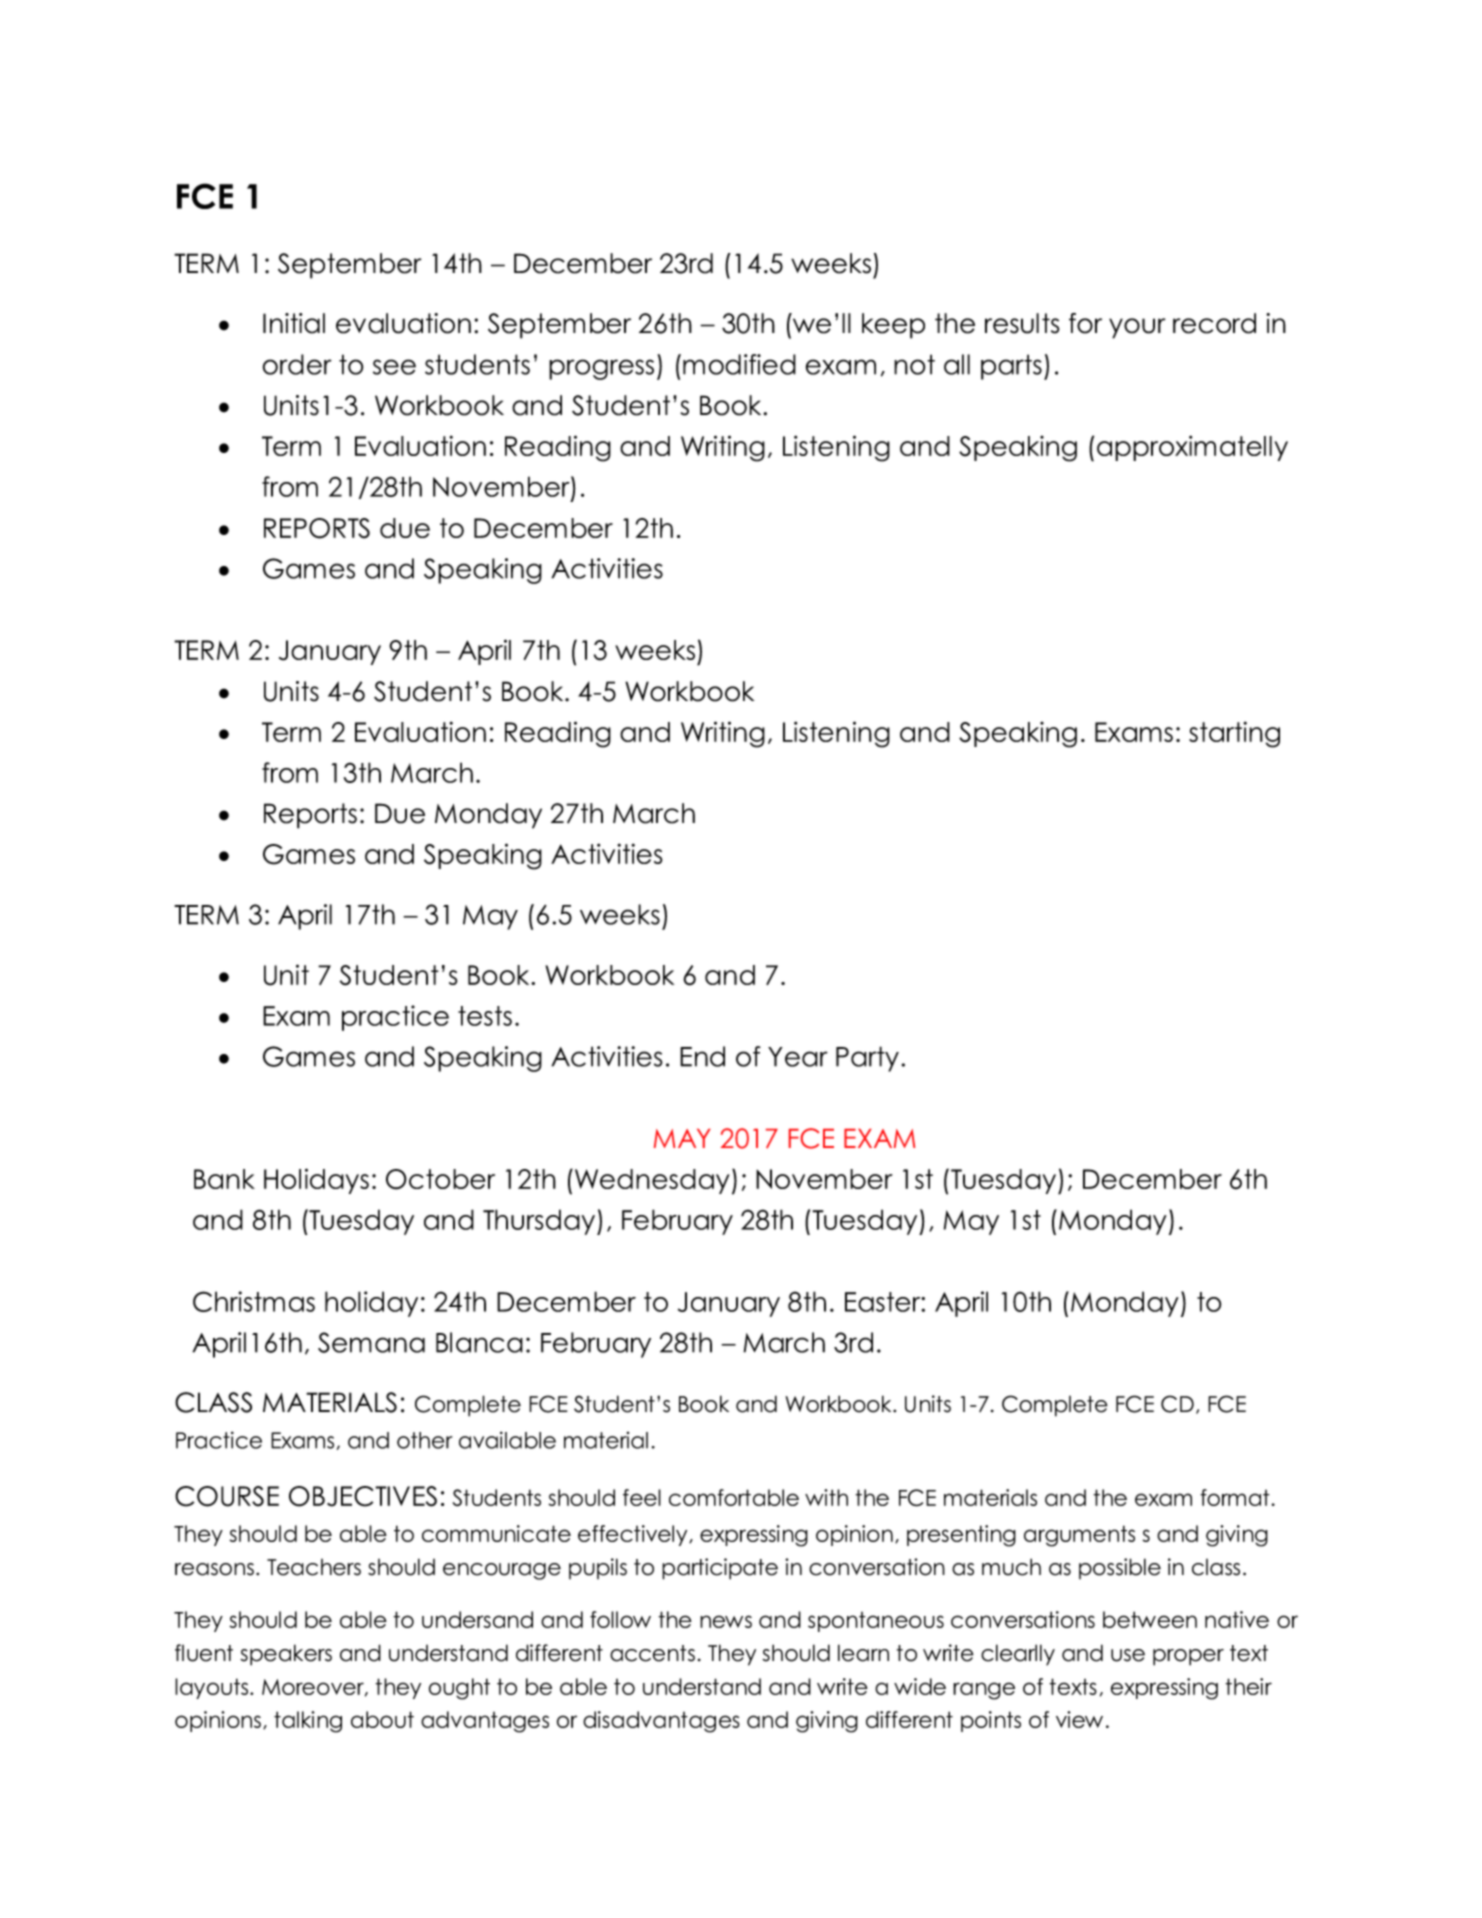 The image size is (1482, 1918). What do you see at coordinates (1234, 734) in the page?
I see `starting` at bounding box center [1234, 734].
